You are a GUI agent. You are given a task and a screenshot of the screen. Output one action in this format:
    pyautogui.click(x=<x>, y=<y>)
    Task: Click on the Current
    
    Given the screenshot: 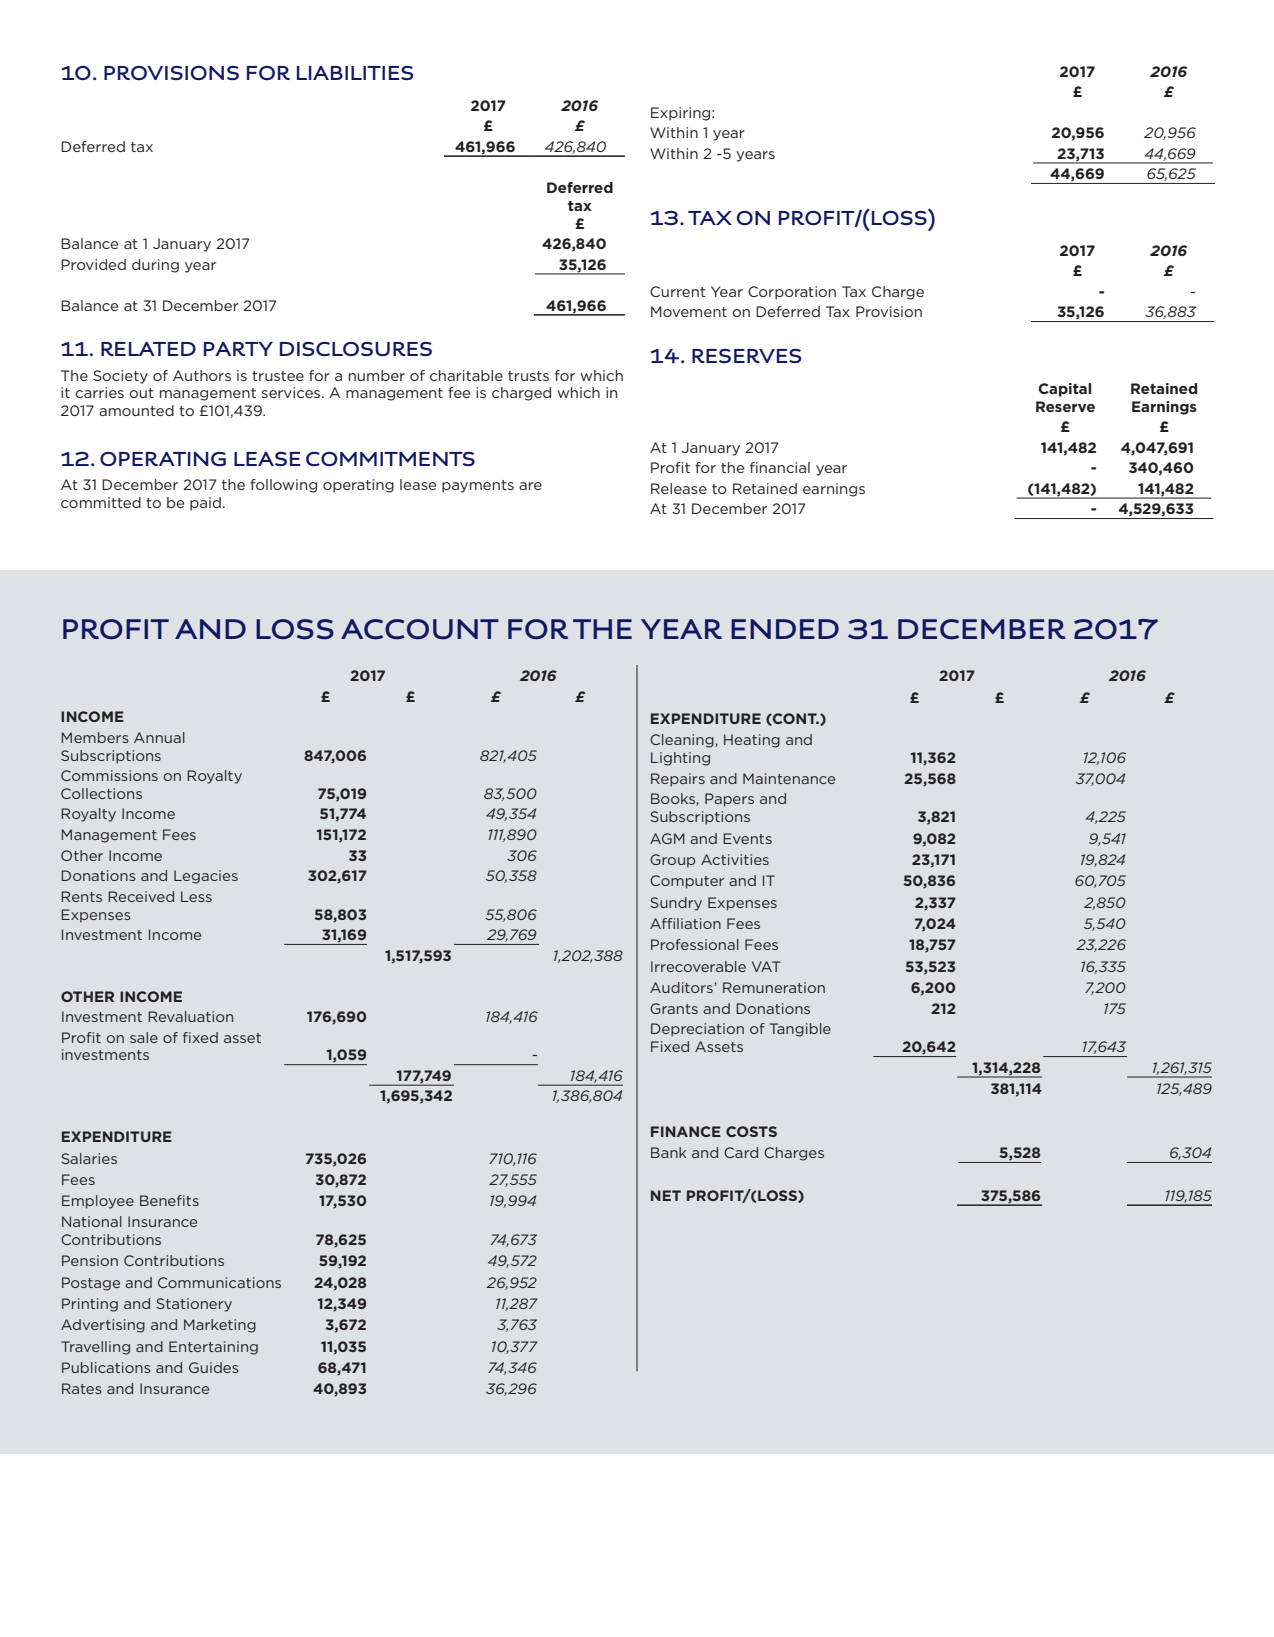 What is the action you would take?
    pyautogui.click(x=678, y=291)
